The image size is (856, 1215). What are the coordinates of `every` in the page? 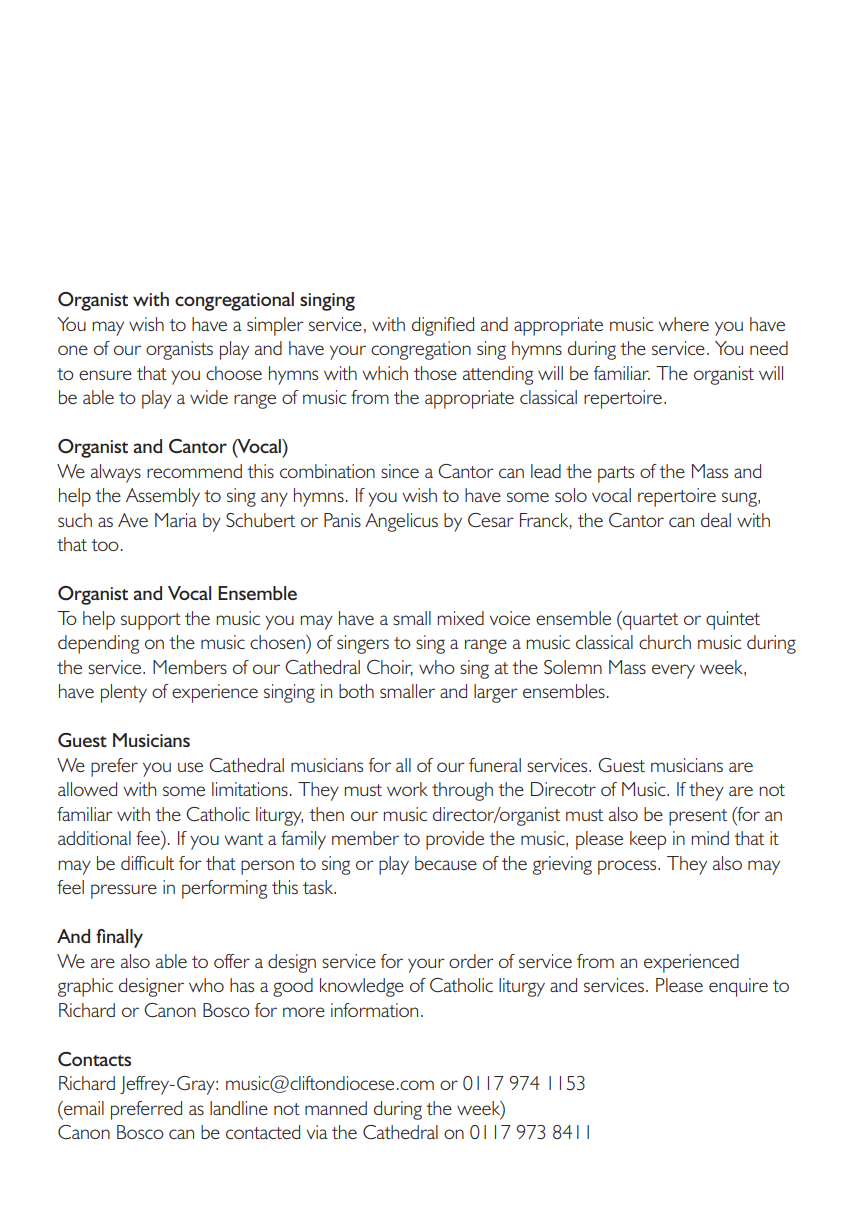 It's located at (673, 671).
